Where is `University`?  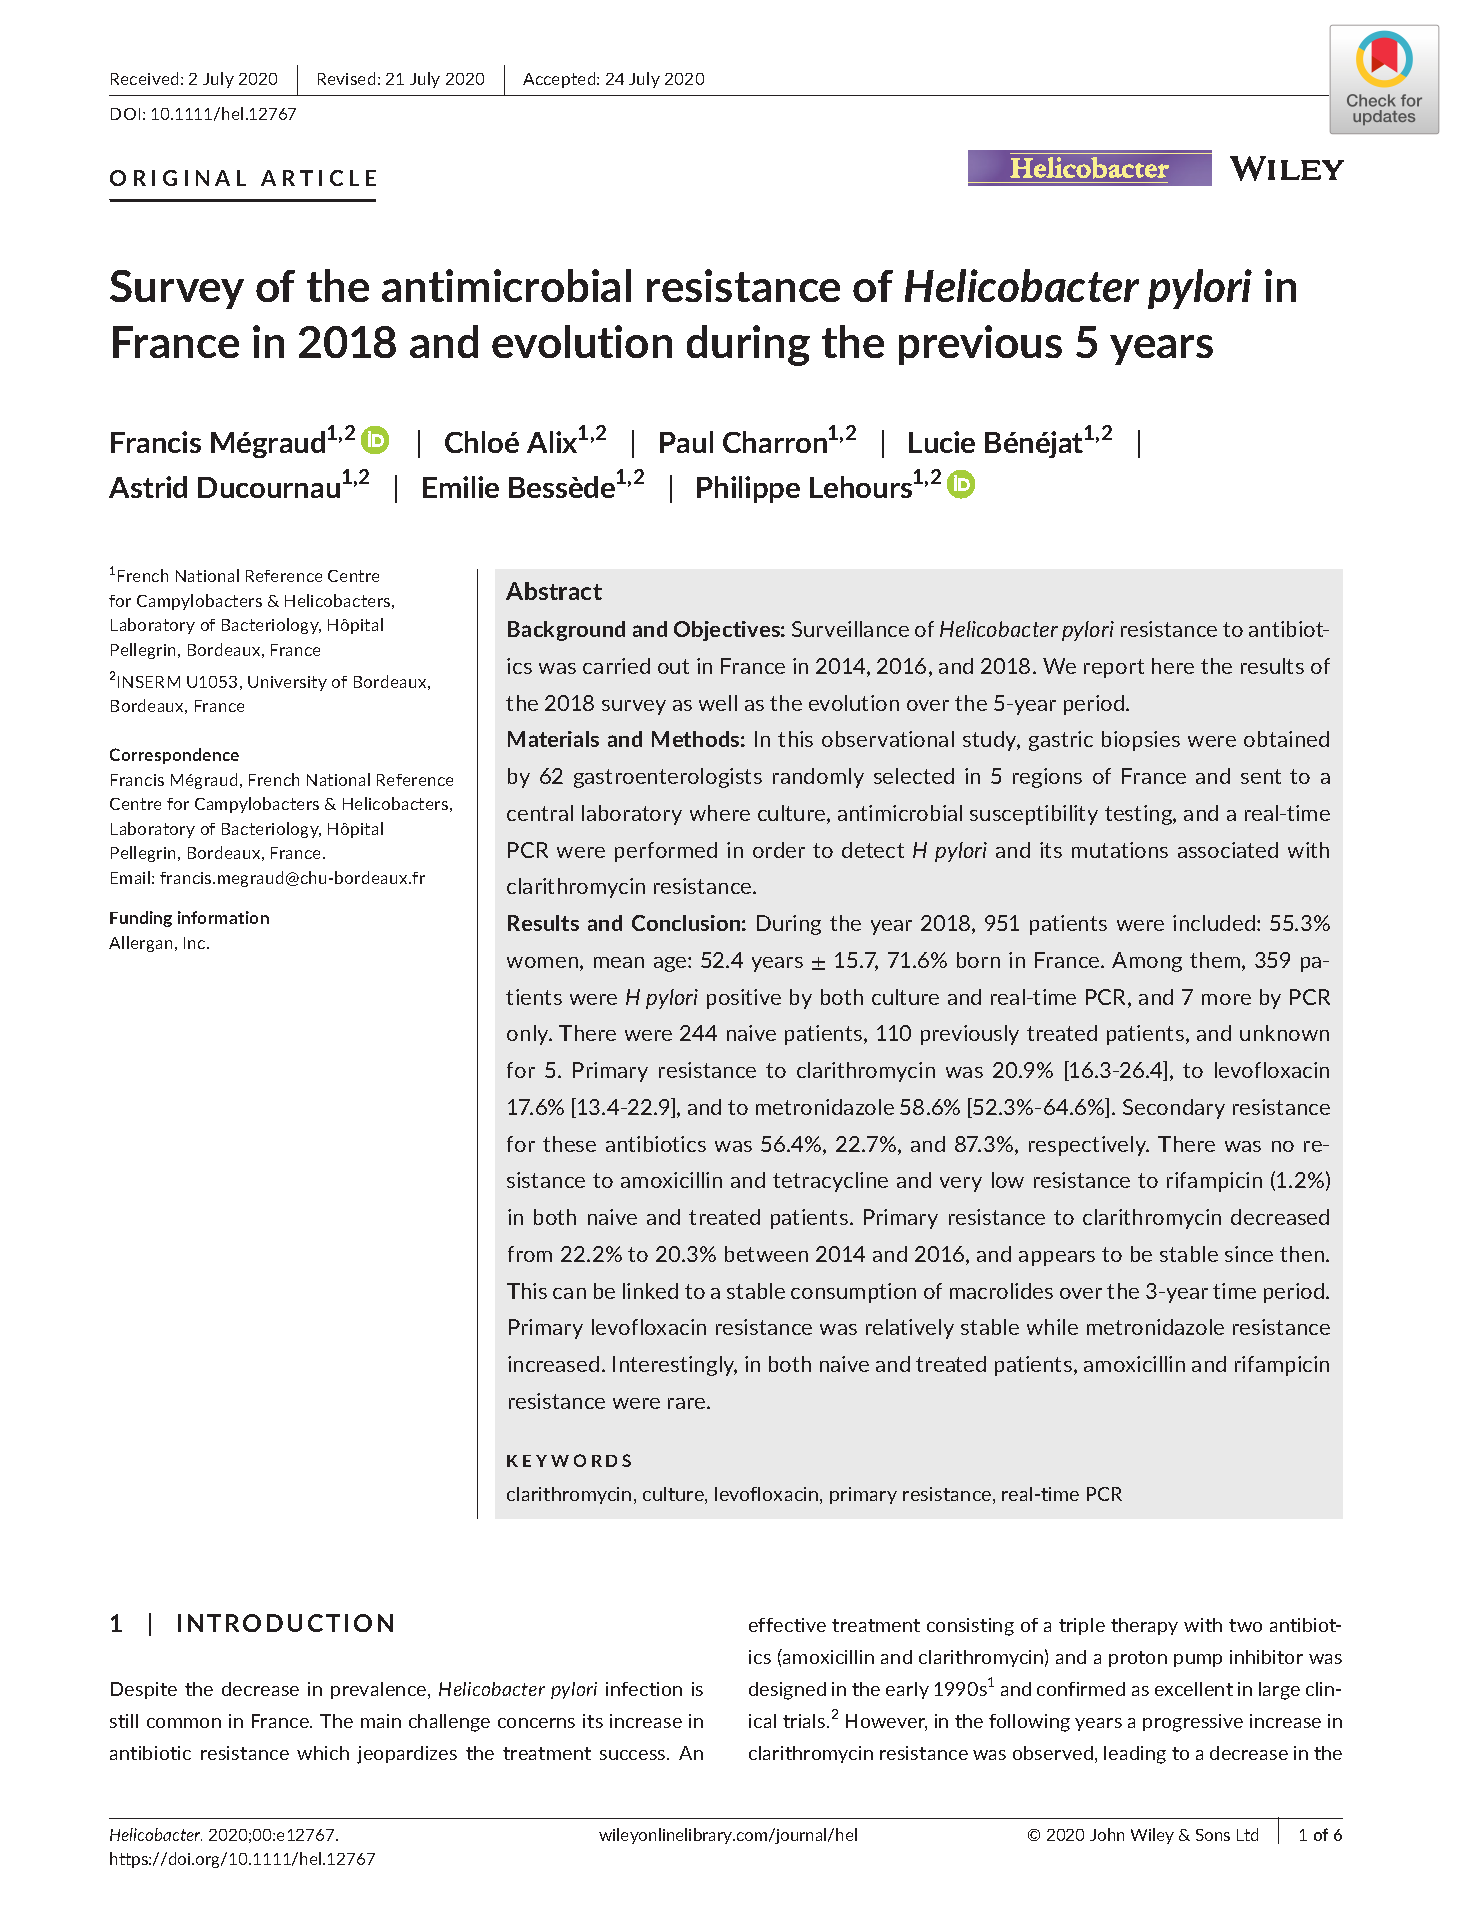
University is located at coordinates (287, 683).
